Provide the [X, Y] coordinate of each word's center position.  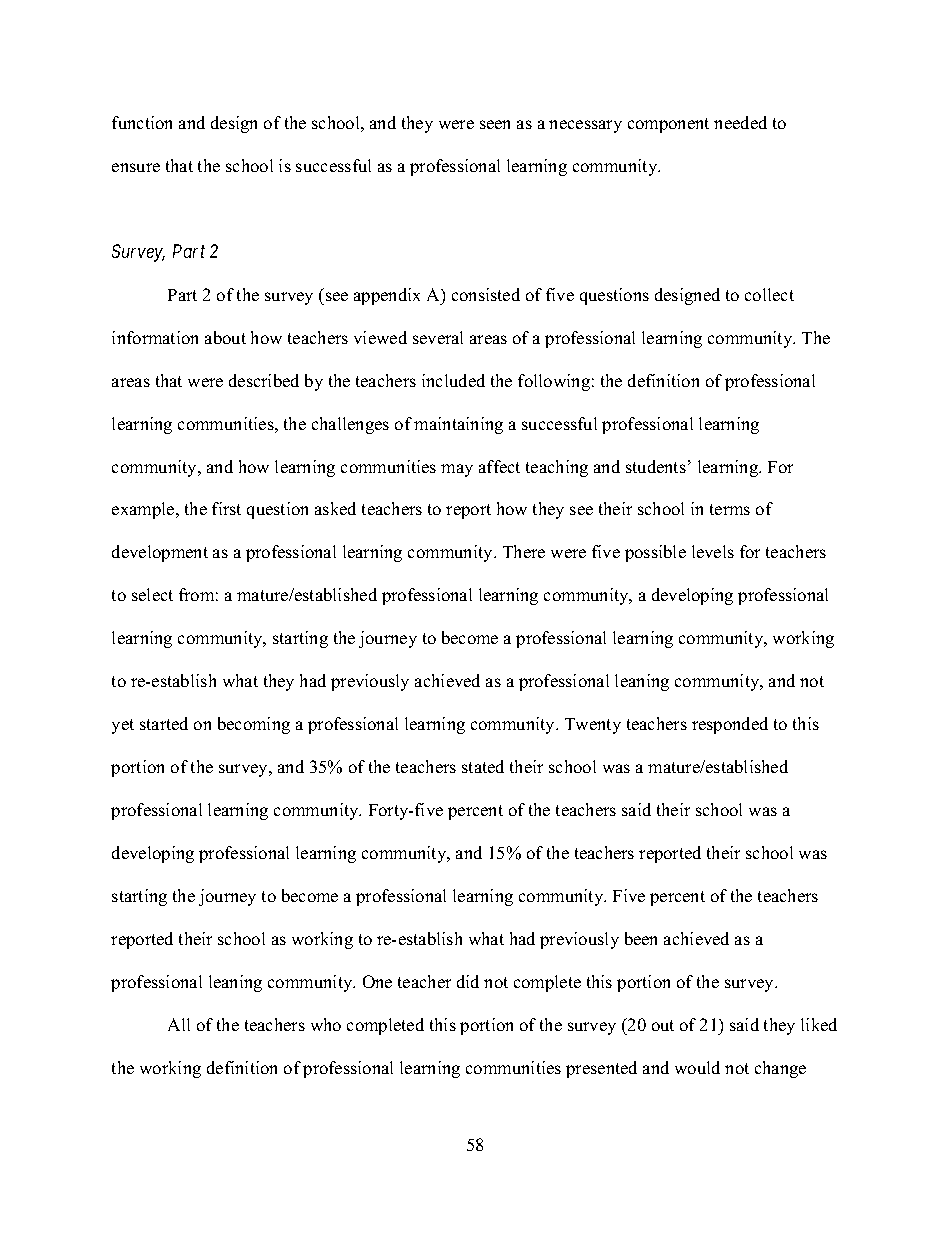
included [453, 380]
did [468, 981]
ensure [136, 167]
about [225, 337]
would [697, 1067]
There [524, 551]
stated [483, 766]
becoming [254, 725]
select [152, 594]
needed [740, 122]
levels [713, 551]
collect [769, 294]
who [326, 1024]
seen [495, 124]
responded [730, 725]
